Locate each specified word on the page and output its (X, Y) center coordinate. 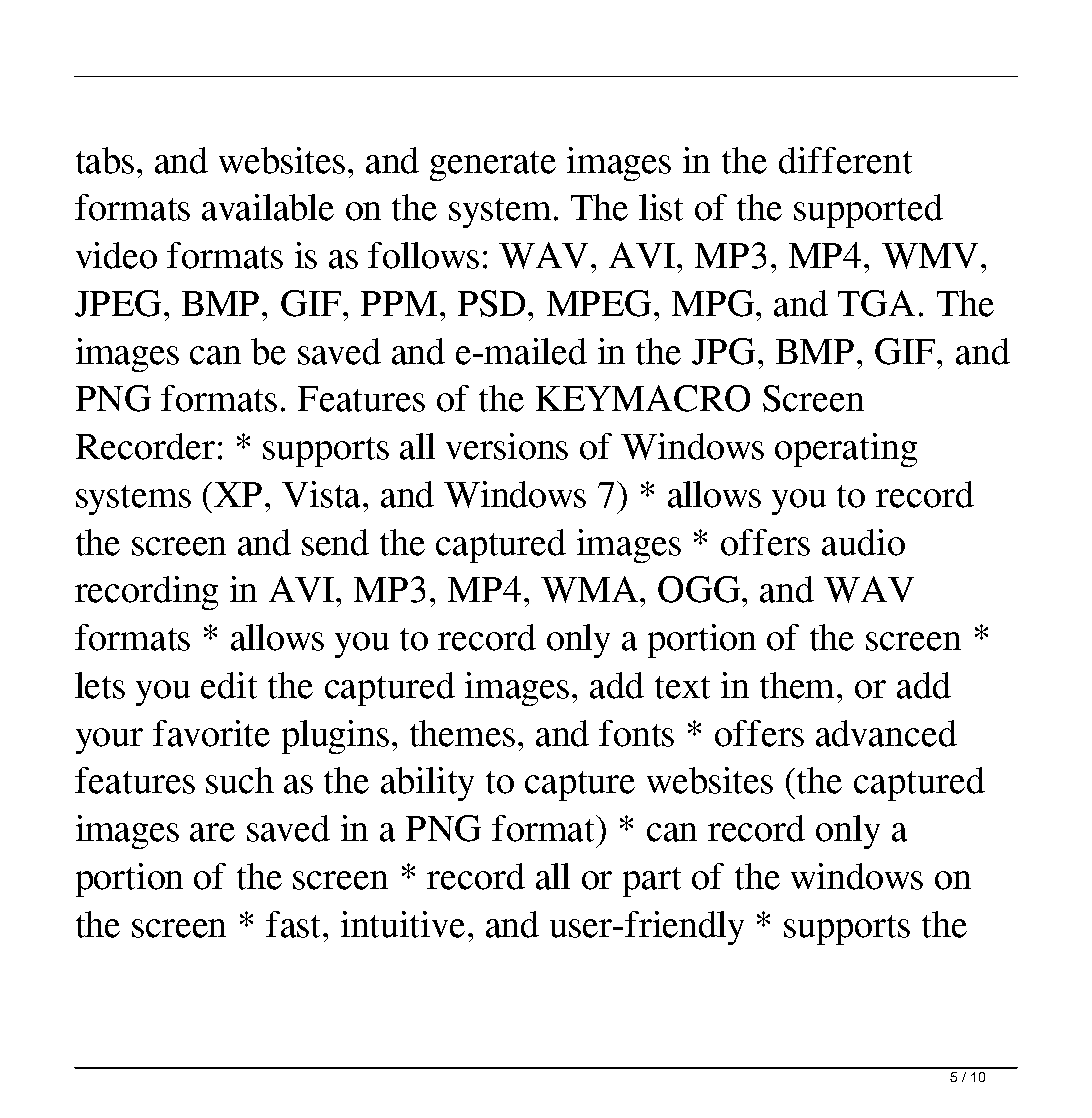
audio (863, 542)
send (335, 542)
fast (295, 924)
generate (493, 166)
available (268, 207)
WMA (591, 589)
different (845, 160)
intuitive (403, 924)
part (652, 882)
